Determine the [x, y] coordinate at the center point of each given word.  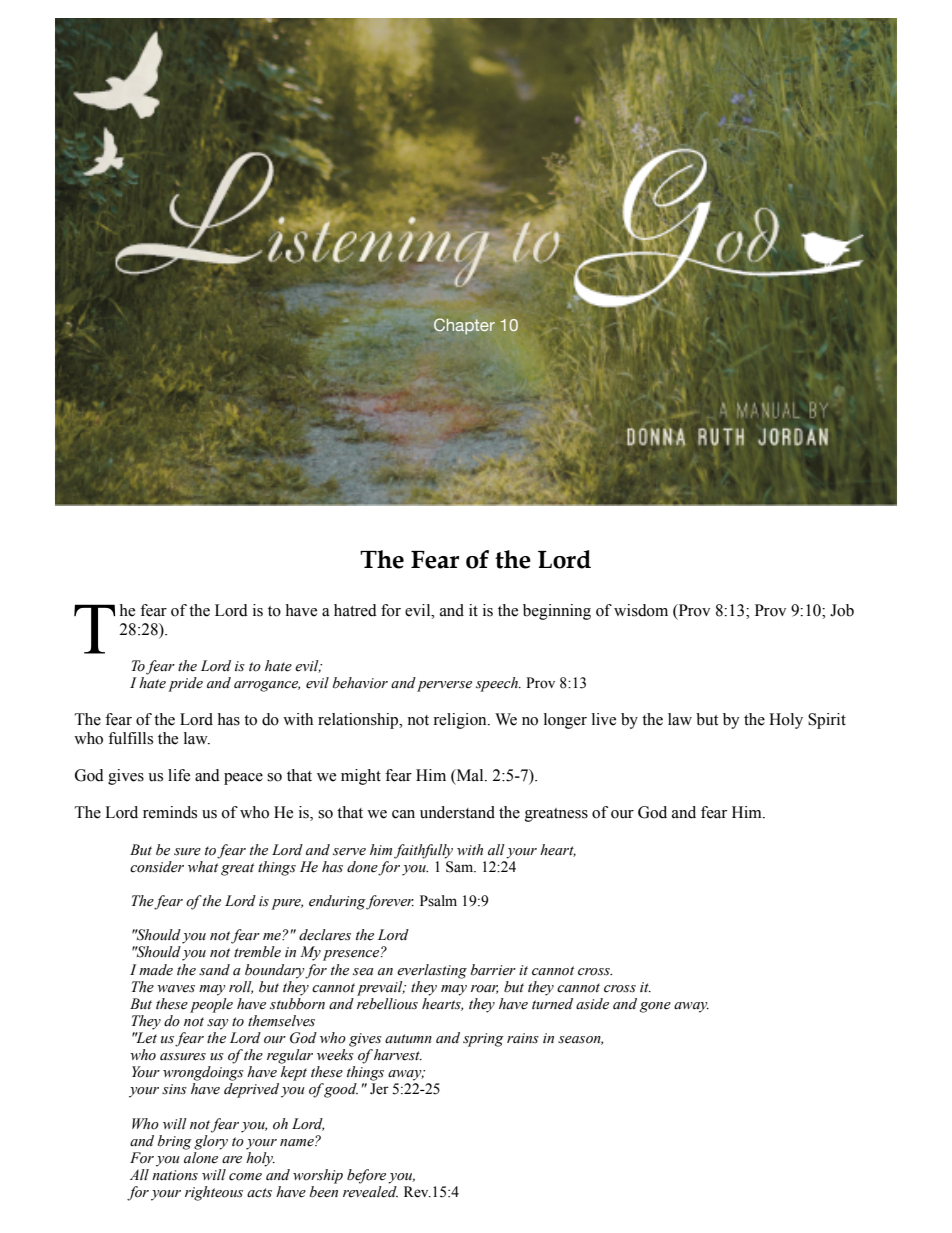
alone [201, 1158]
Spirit [827, 721]
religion [461, 721]
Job [842, 610]
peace [243, 779]
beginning [557, 612]
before [366, 1176]
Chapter [464, 326]
